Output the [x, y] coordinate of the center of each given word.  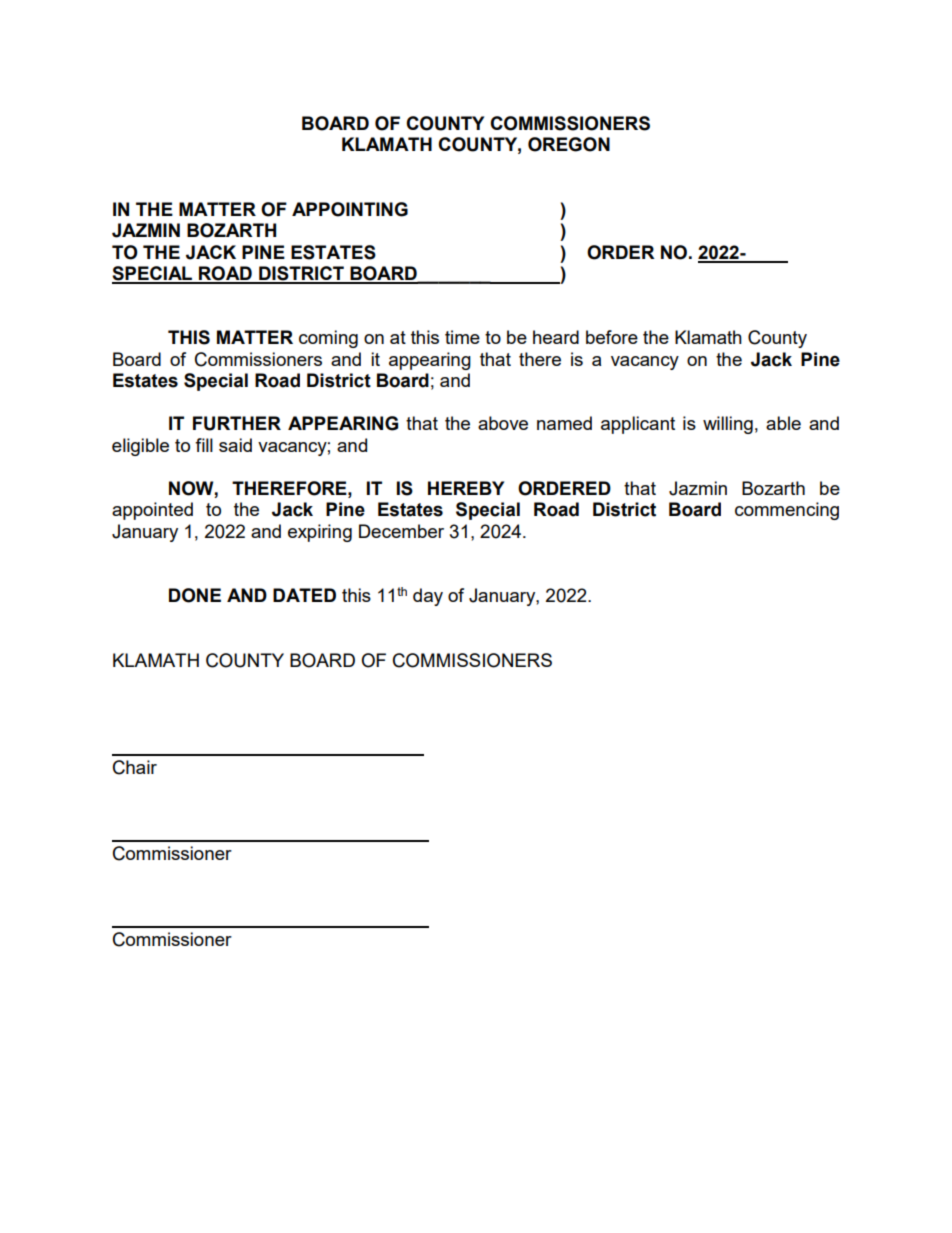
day [428, 597]
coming [328, 339]
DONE [195, 595]
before [612, 337]
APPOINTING [350, 209]
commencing [787, 511]
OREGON [569, 144]
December [401, 531]
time [462, 337]
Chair [135, 767]
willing [728, 425]
